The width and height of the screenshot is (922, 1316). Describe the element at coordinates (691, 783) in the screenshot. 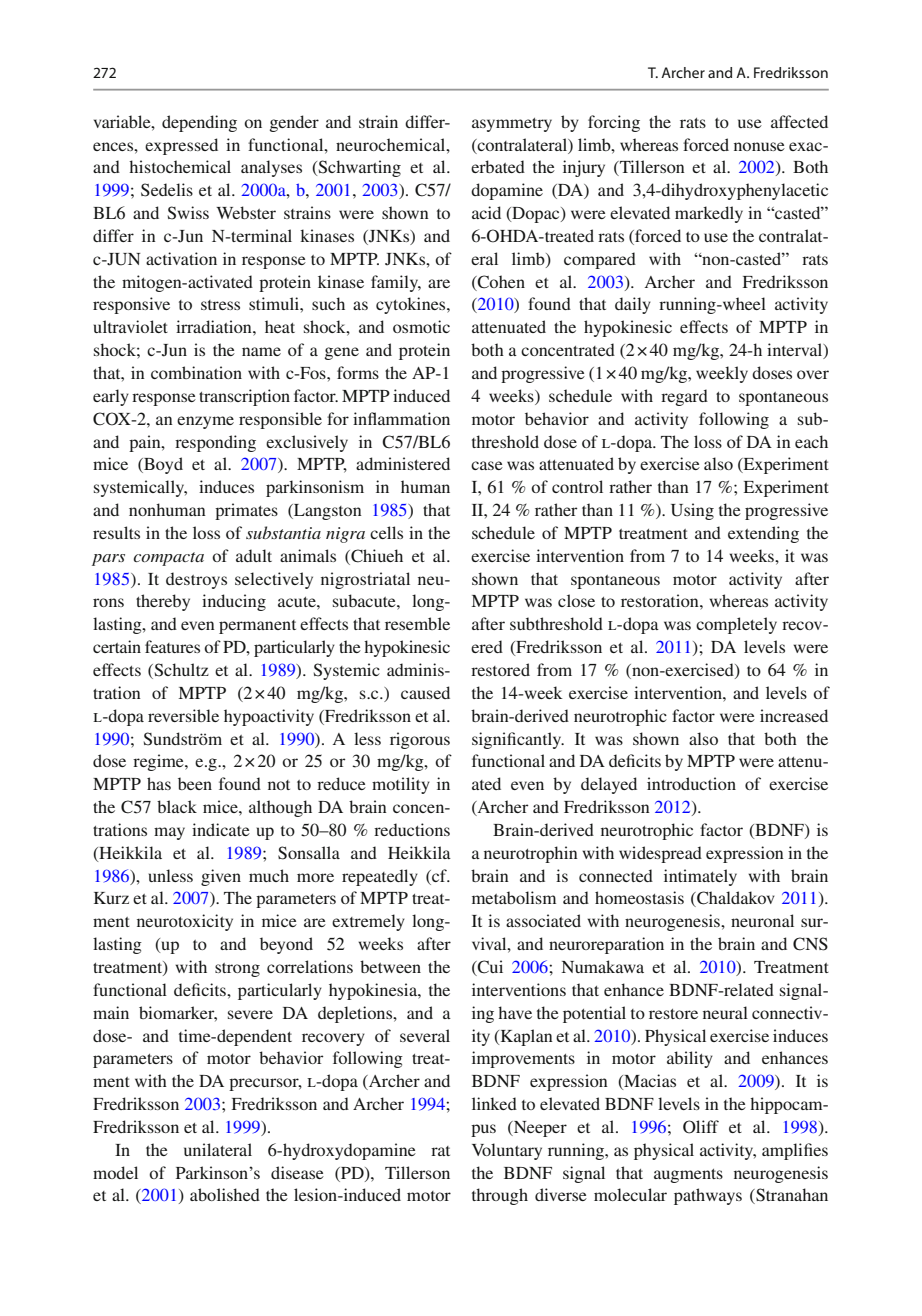

I see `introduction` at that location.
